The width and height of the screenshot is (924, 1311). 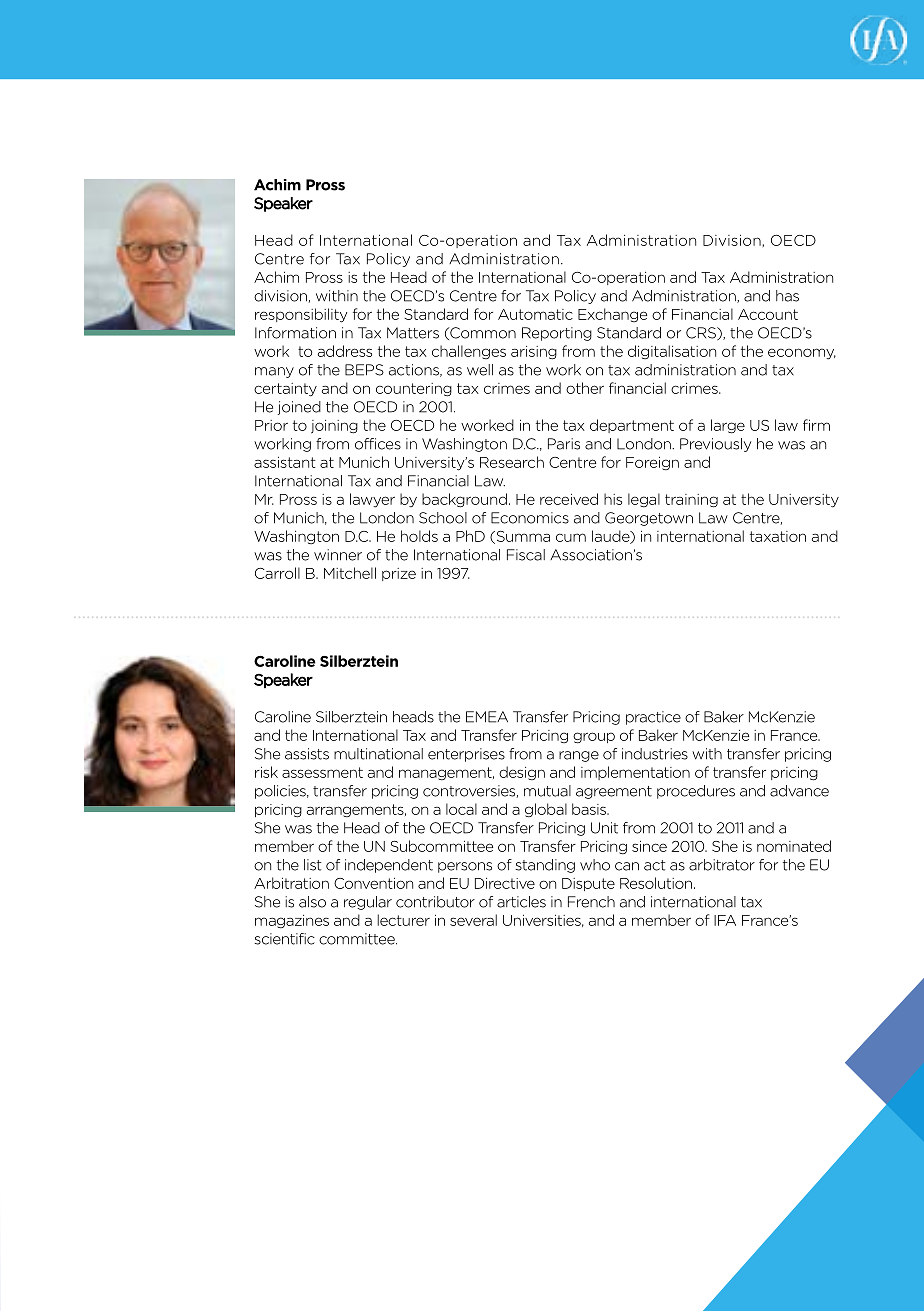 What do you see at coordinates (653, 718) in the screenshot?
I see `practice` at bounding box center [653, 718].
